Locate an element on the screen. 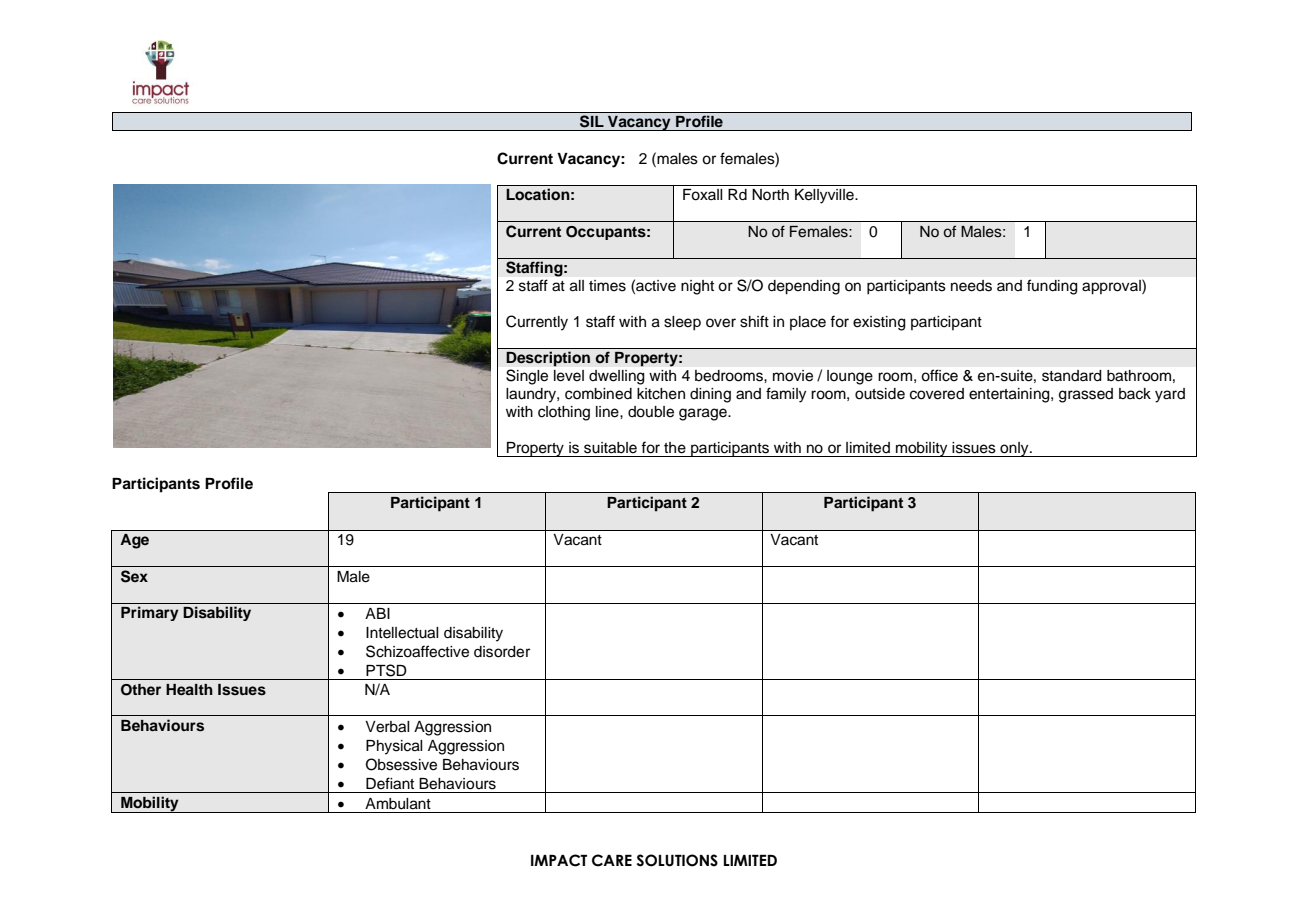  suitable is located at coordinates (610, 448).
